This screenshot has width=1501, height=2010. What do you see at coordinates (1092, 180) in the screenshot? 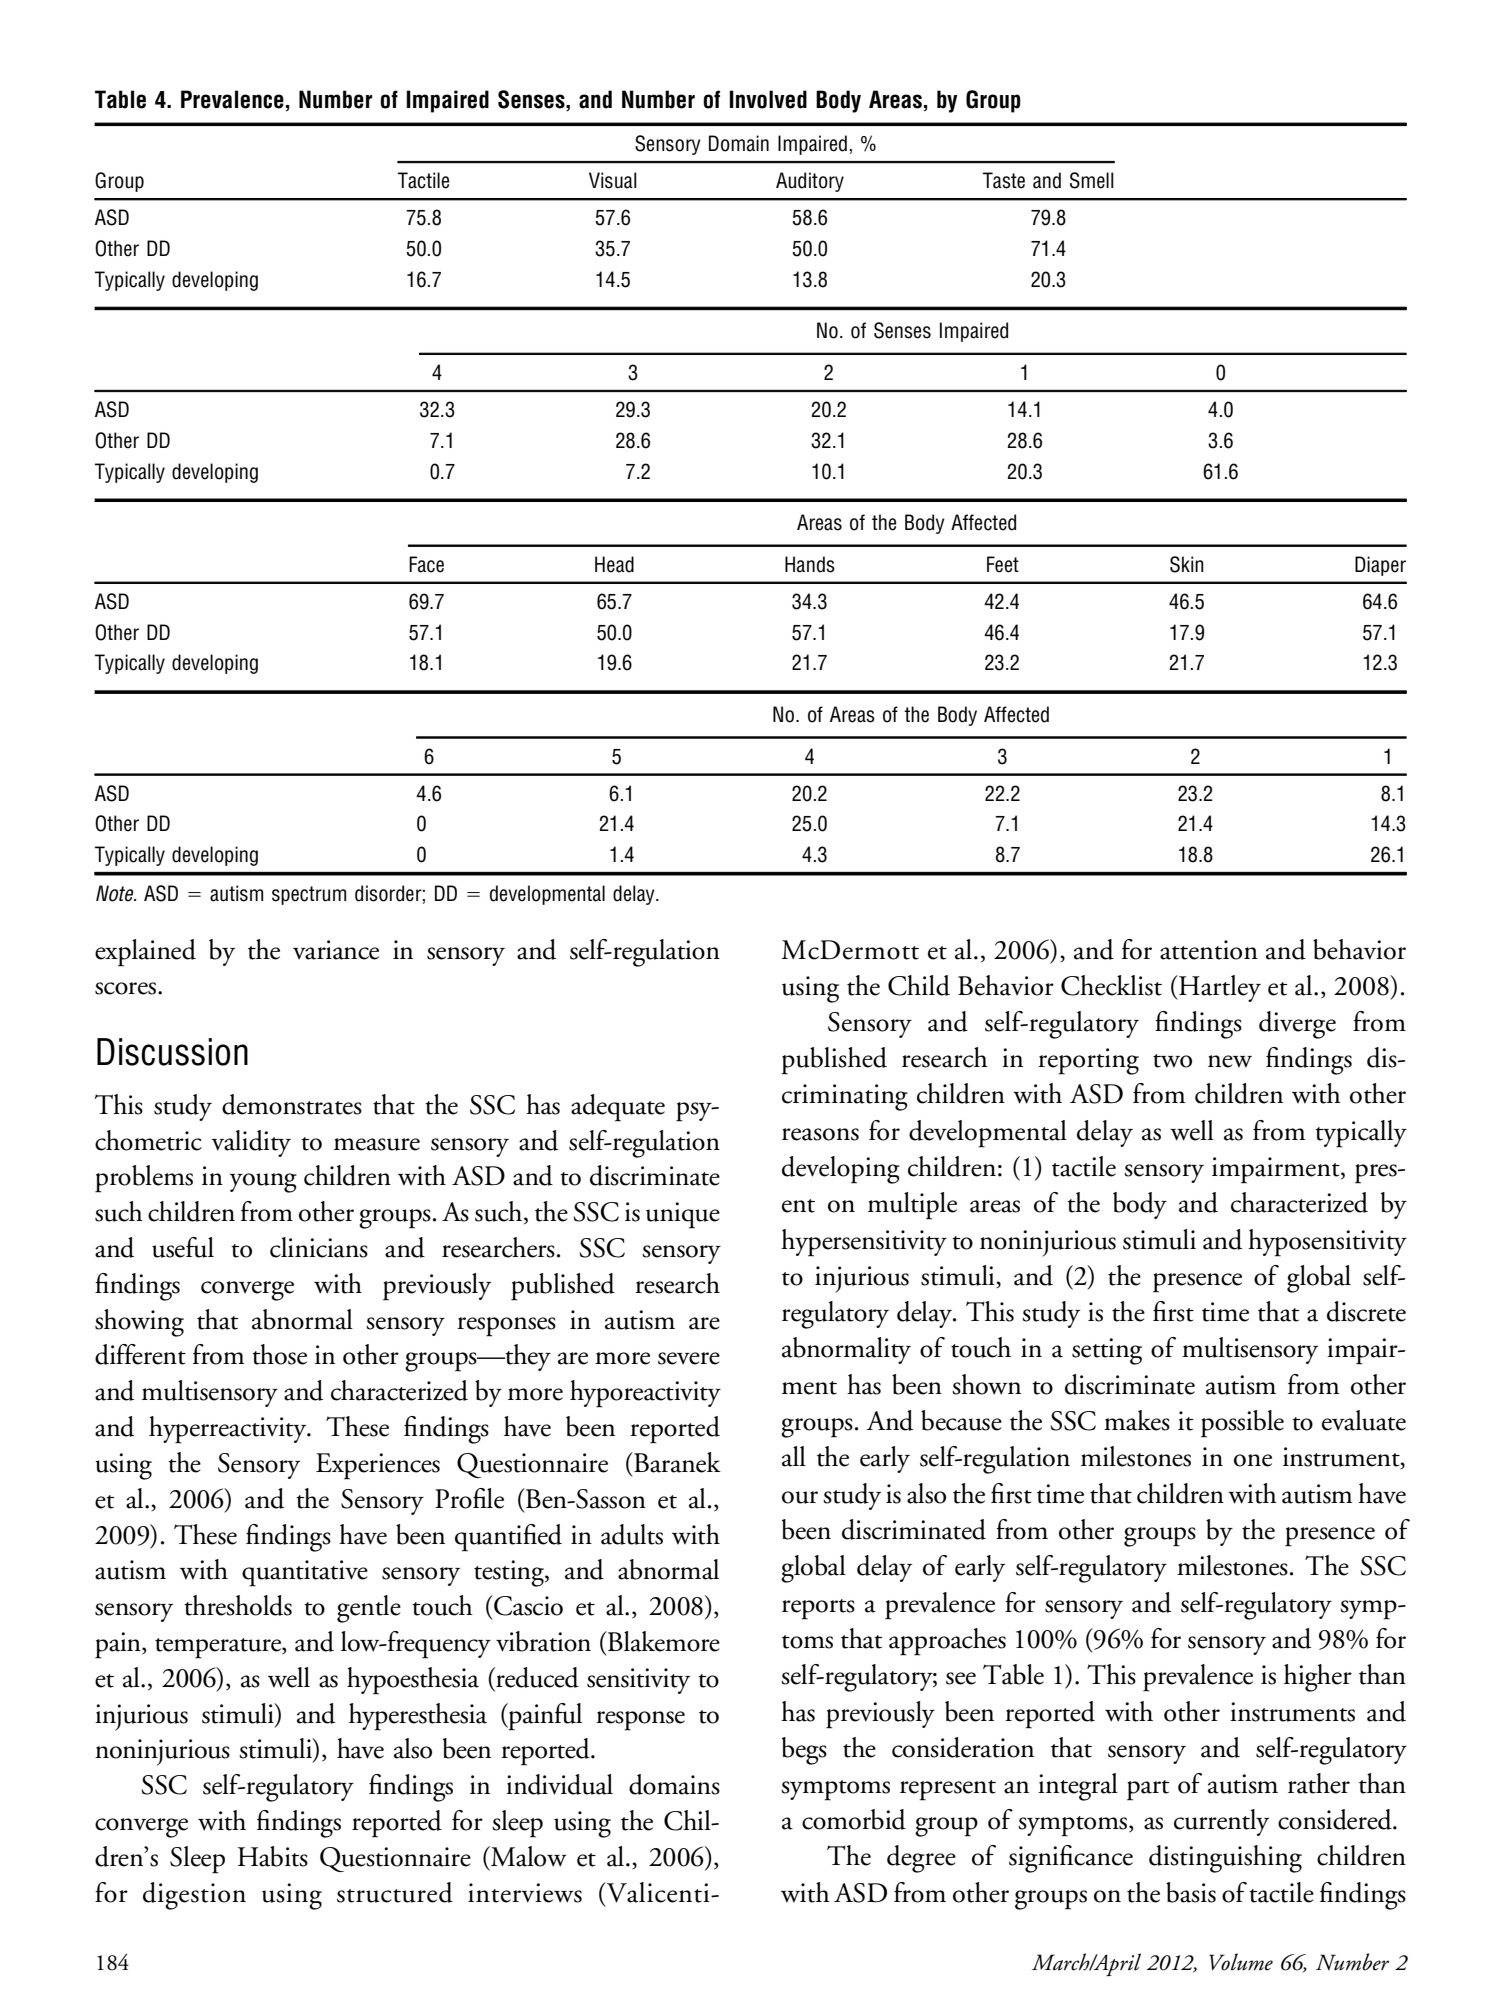
I see `Smell` at bounding box center [1092, 180].
